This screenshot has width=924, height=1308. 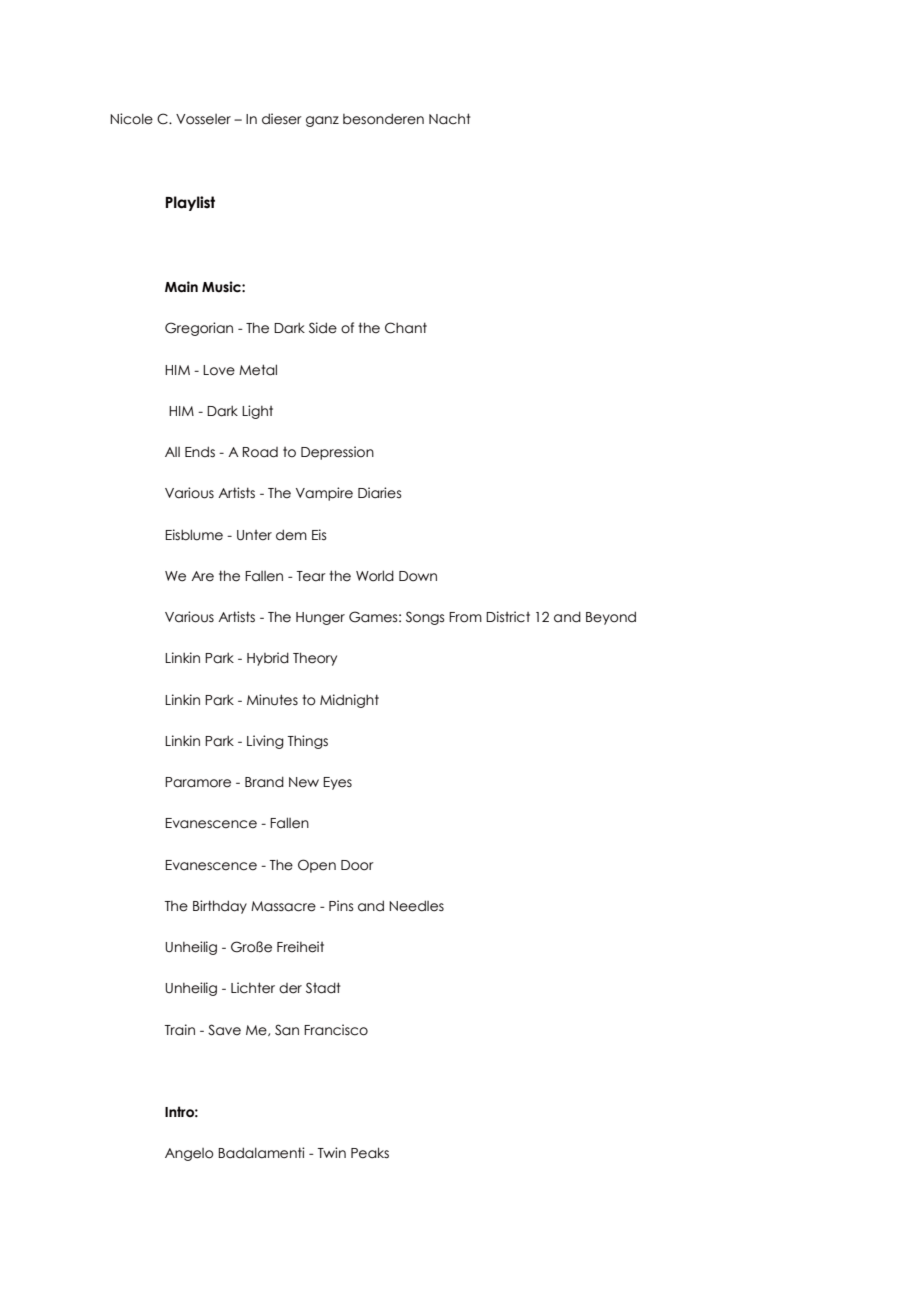 What do you see at coordinates (332, 1152) in the screenshot?
I see `Twin` at bounding box center [332, 1152].
